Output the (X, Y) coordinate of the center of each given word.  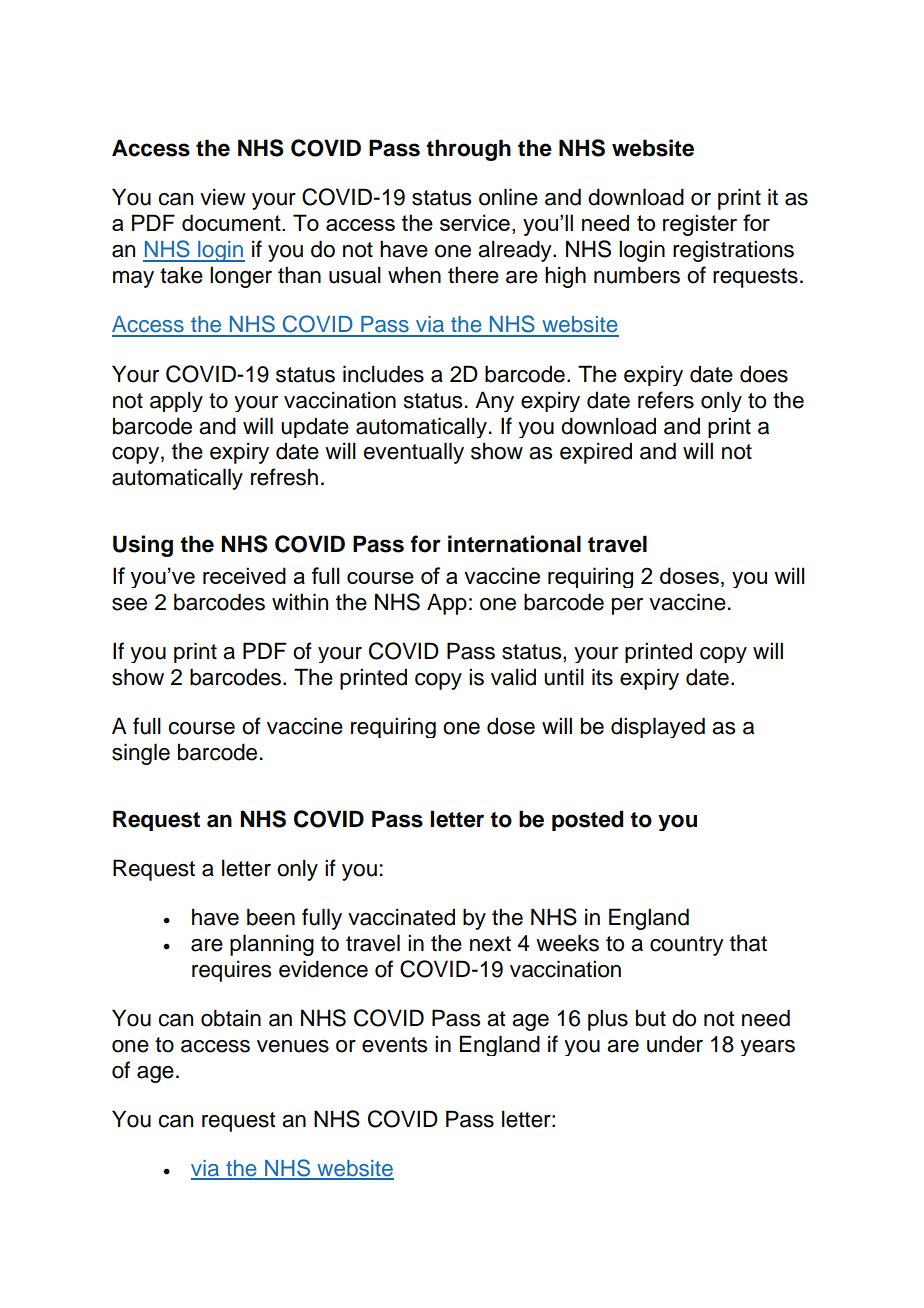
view (223, 197)
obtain (231, 1018)
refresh (284, 477)
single (141, 754)
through (468, 150)
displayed (658, 727)
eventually (414, 453)
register (700, 225)
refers (666, 400)
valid (513, 677)
